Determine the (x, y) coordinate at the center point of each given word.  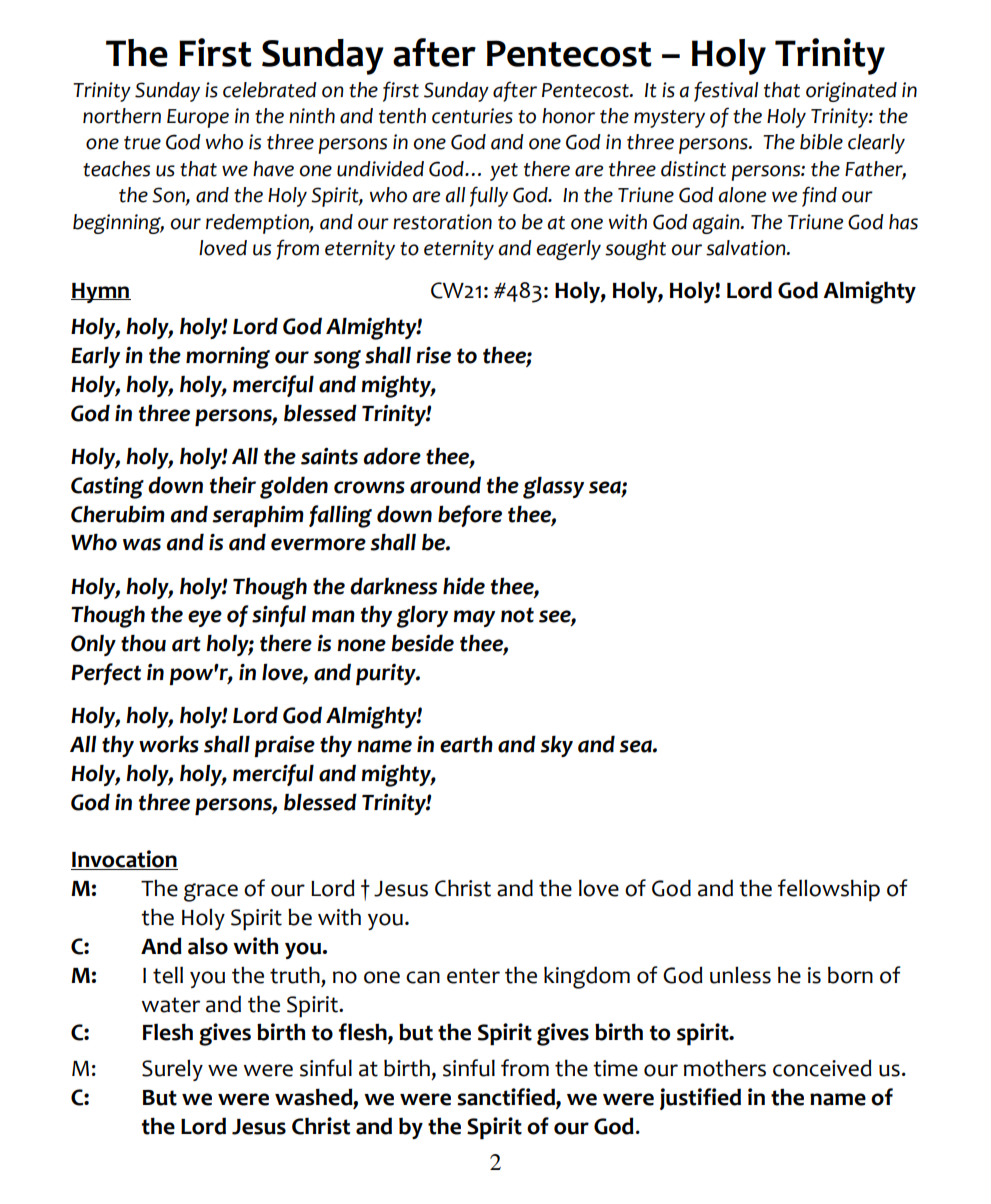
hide (464, 586)
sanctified (507, 1098)
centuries (472, 116)
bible (821, 142)
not (517, 615)
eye (205, 618)
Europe (198, 118)
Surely (172, 1070)
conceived (822, 1068)
